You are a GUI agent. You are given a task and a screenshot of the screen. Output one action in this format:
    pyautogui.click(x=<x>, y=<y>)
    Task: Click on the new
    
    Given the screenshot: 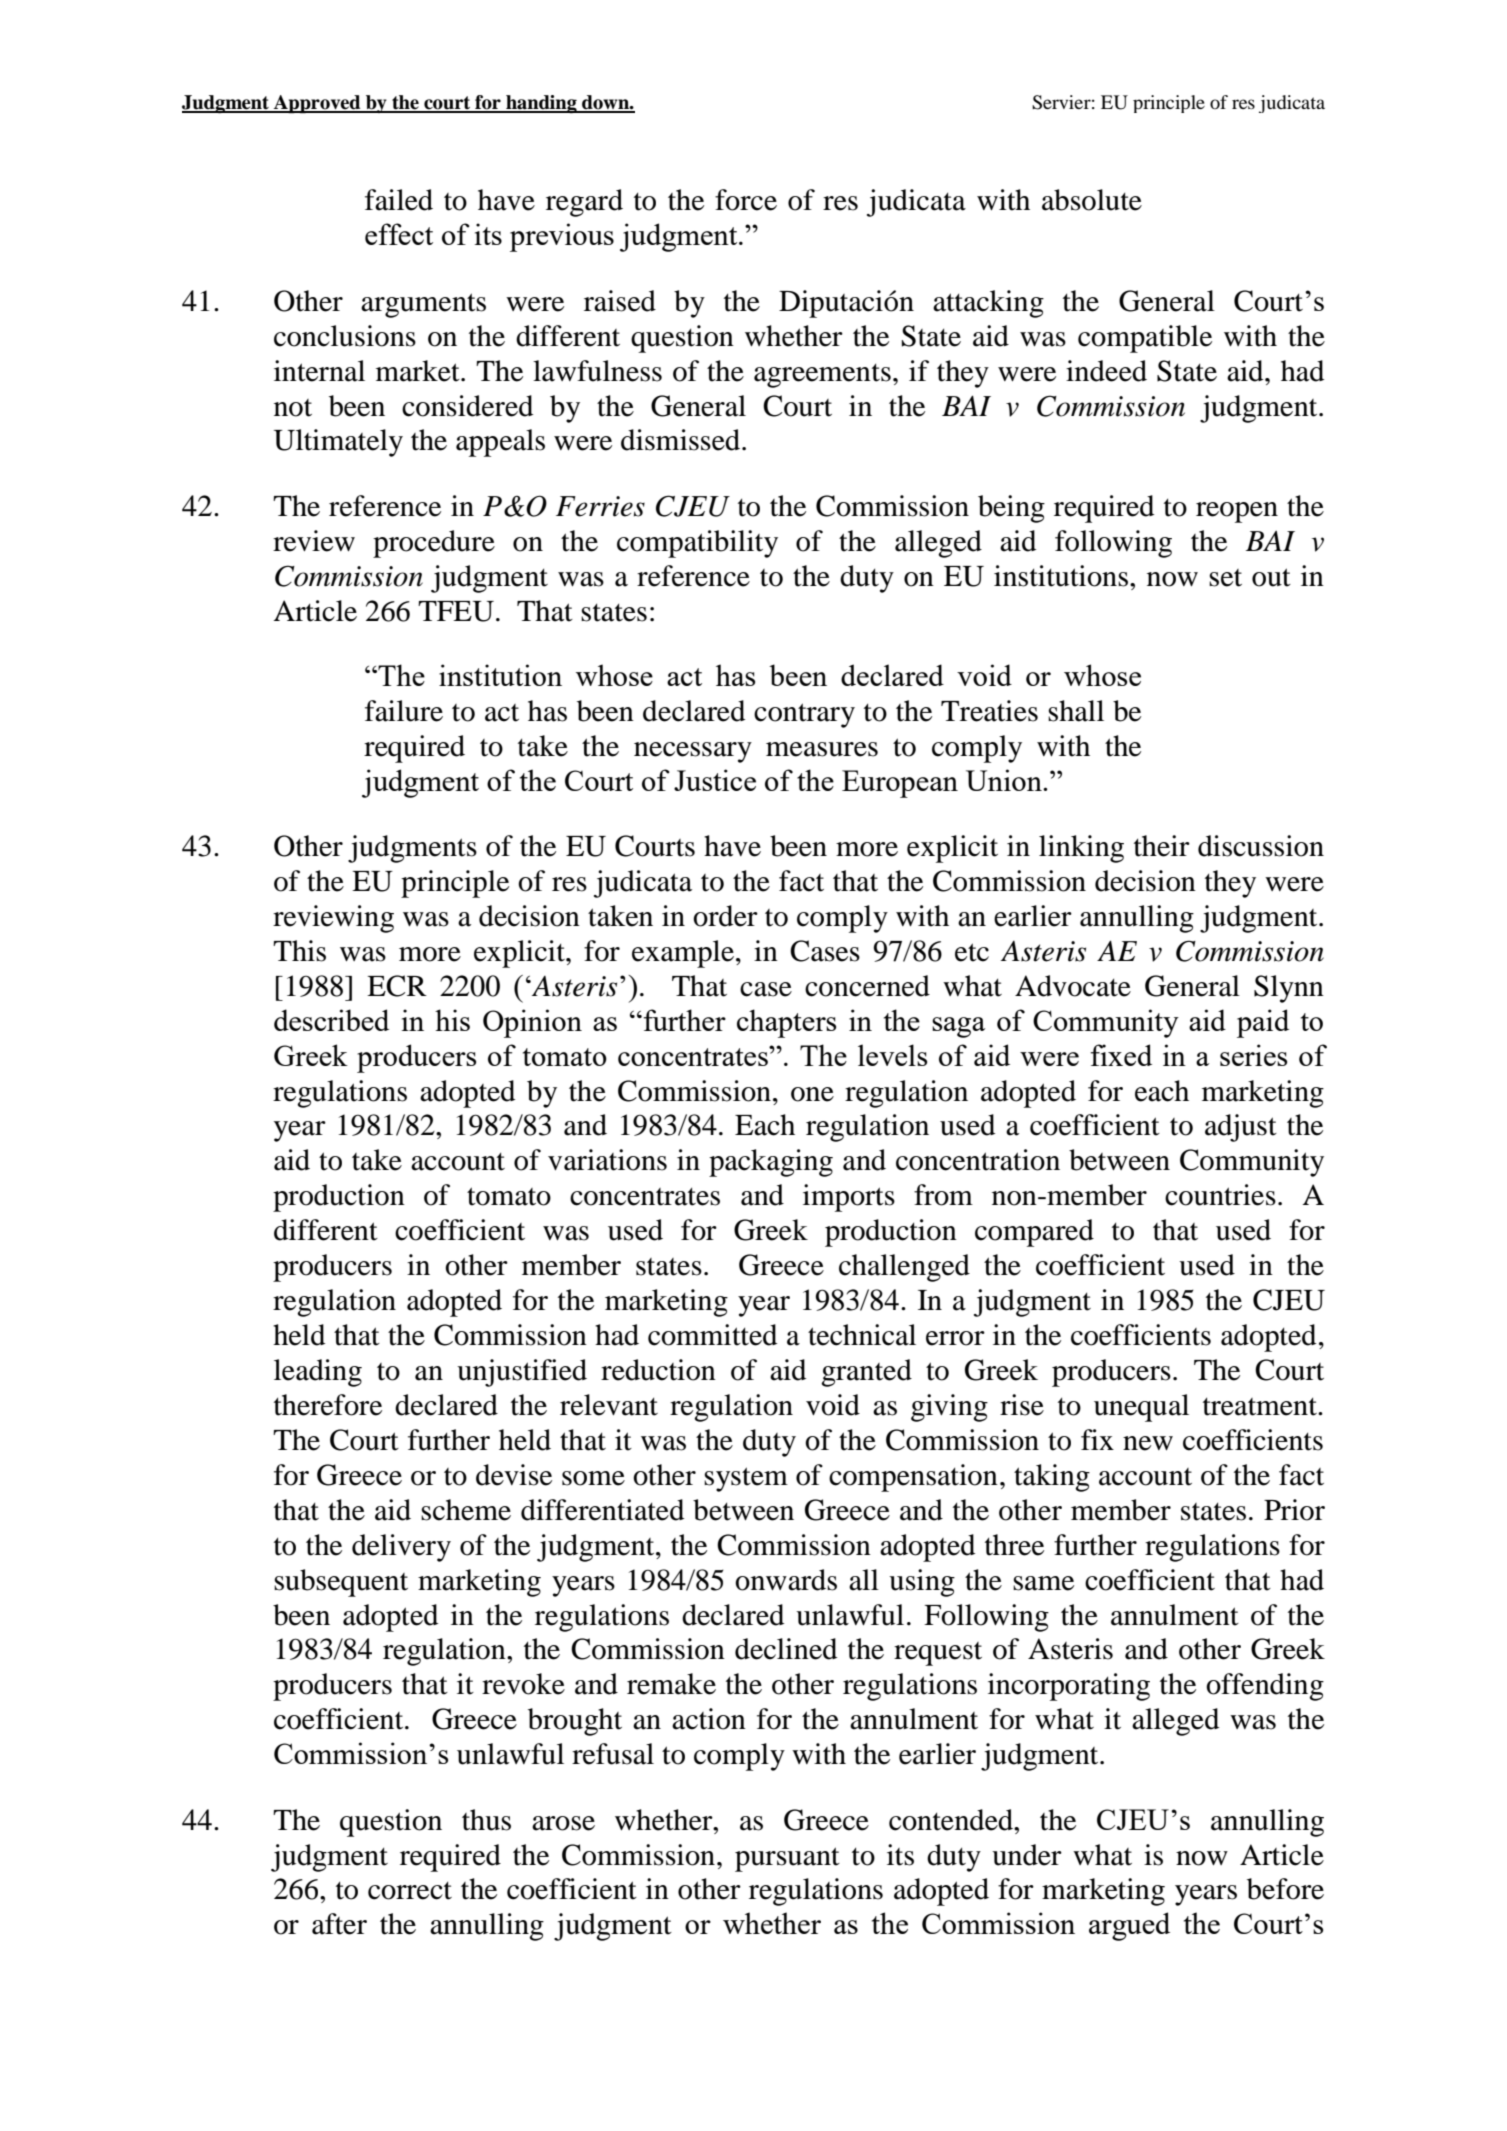 What is the action you would take?
    pyautogui.click(x=1148, y=1443)
